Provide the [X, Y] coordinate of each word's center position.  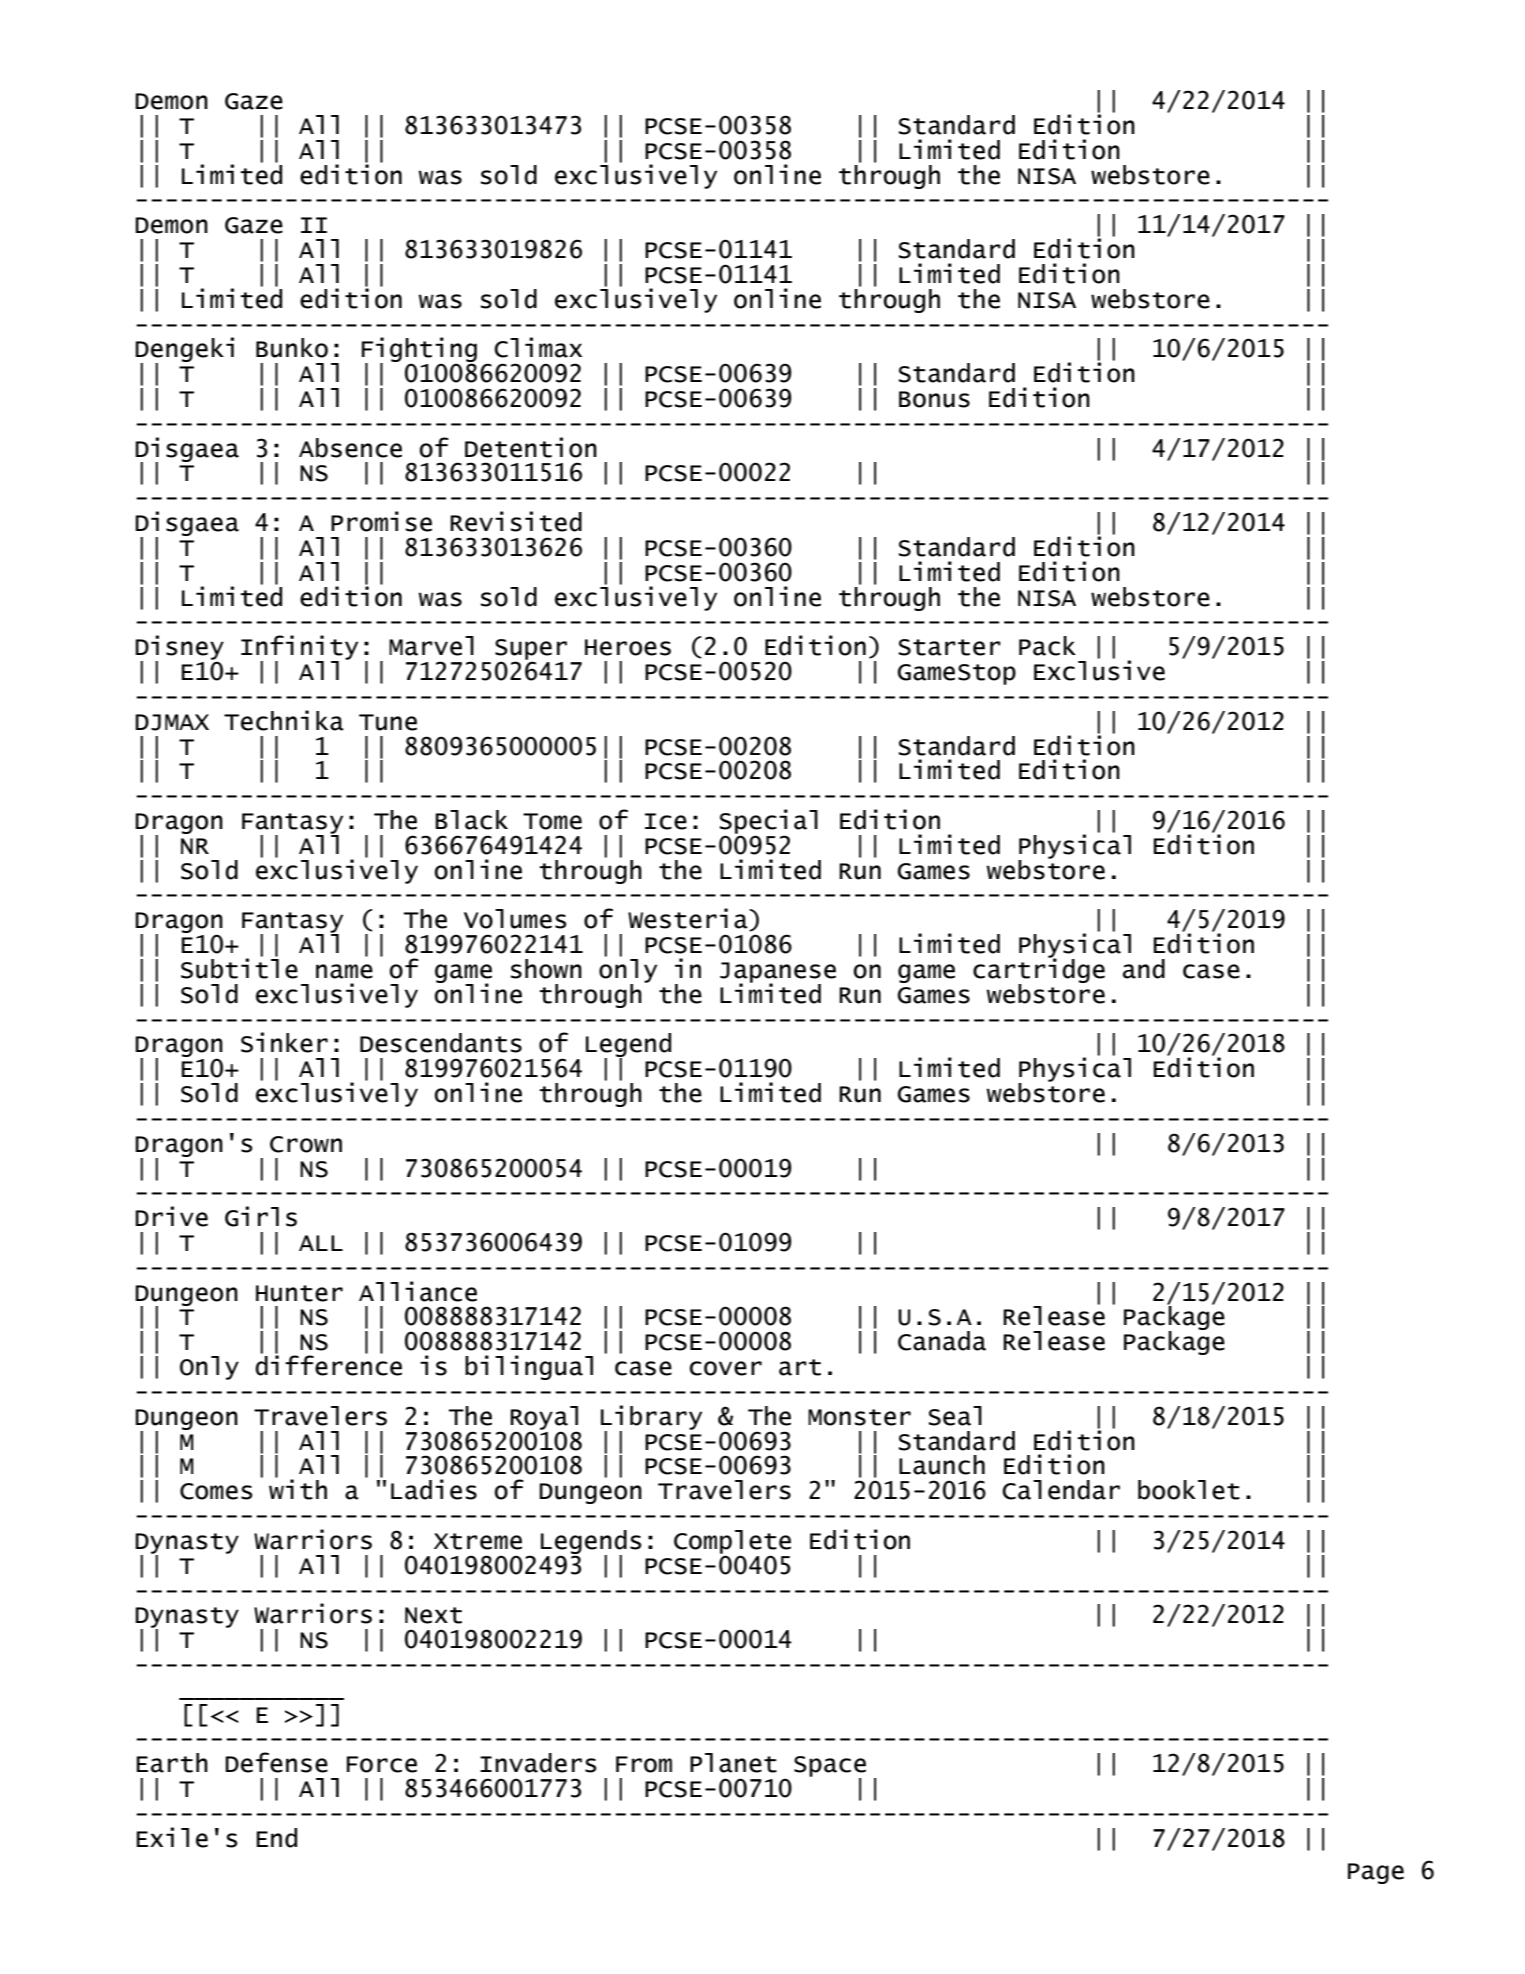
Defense [276, 1762]
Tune [388, 722]
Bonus [934, 399]
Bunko [292, 348]
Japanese [778, 973]
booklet [1189, 1490]
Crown [306, 1144]
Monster [859, 1417]
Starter [950, 647]
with [298, 1489]
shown [546, 969]
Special [769, 822]
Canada [942, 1341]
